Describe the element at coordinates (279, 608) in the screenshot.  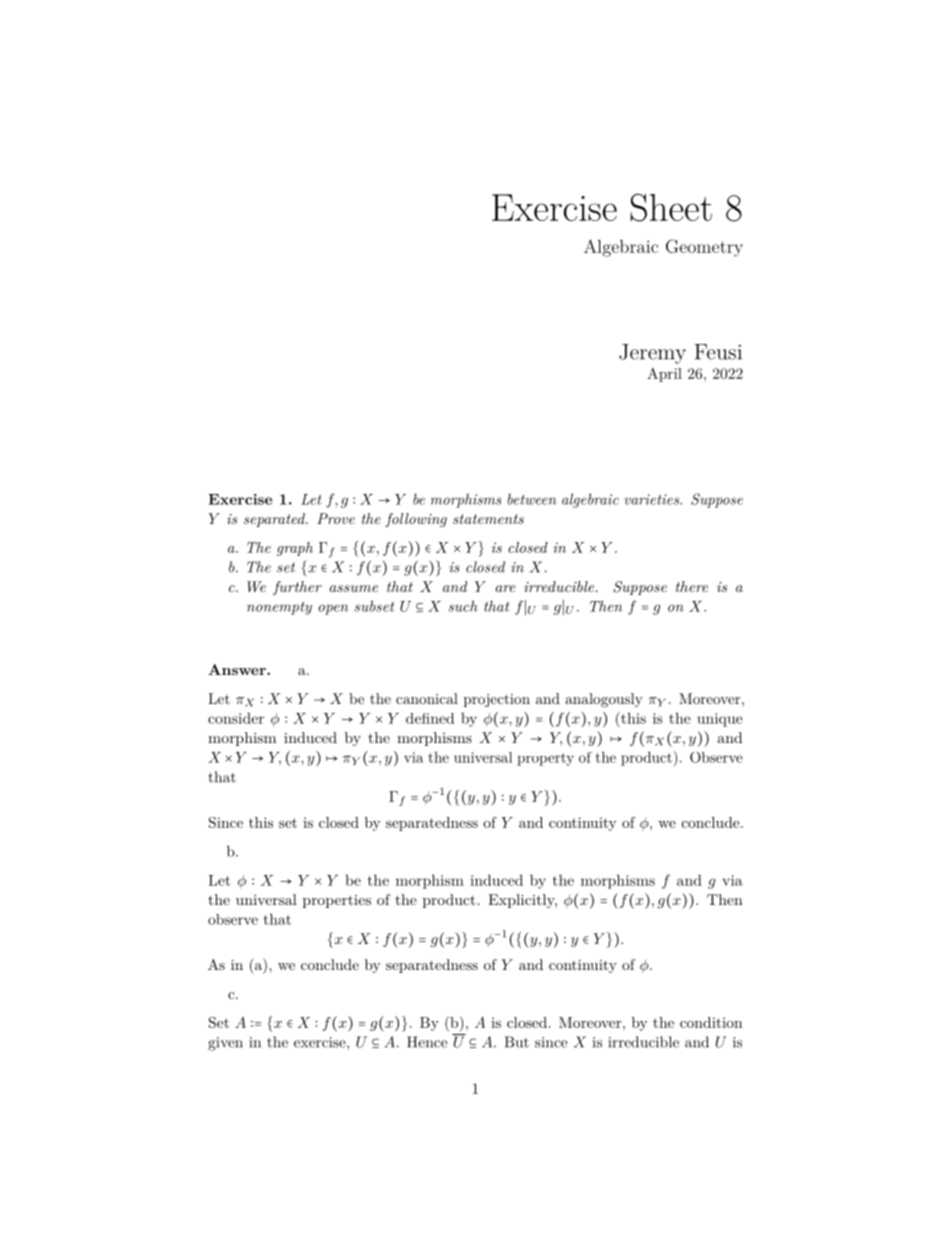
I see `nonempty` at that location.
